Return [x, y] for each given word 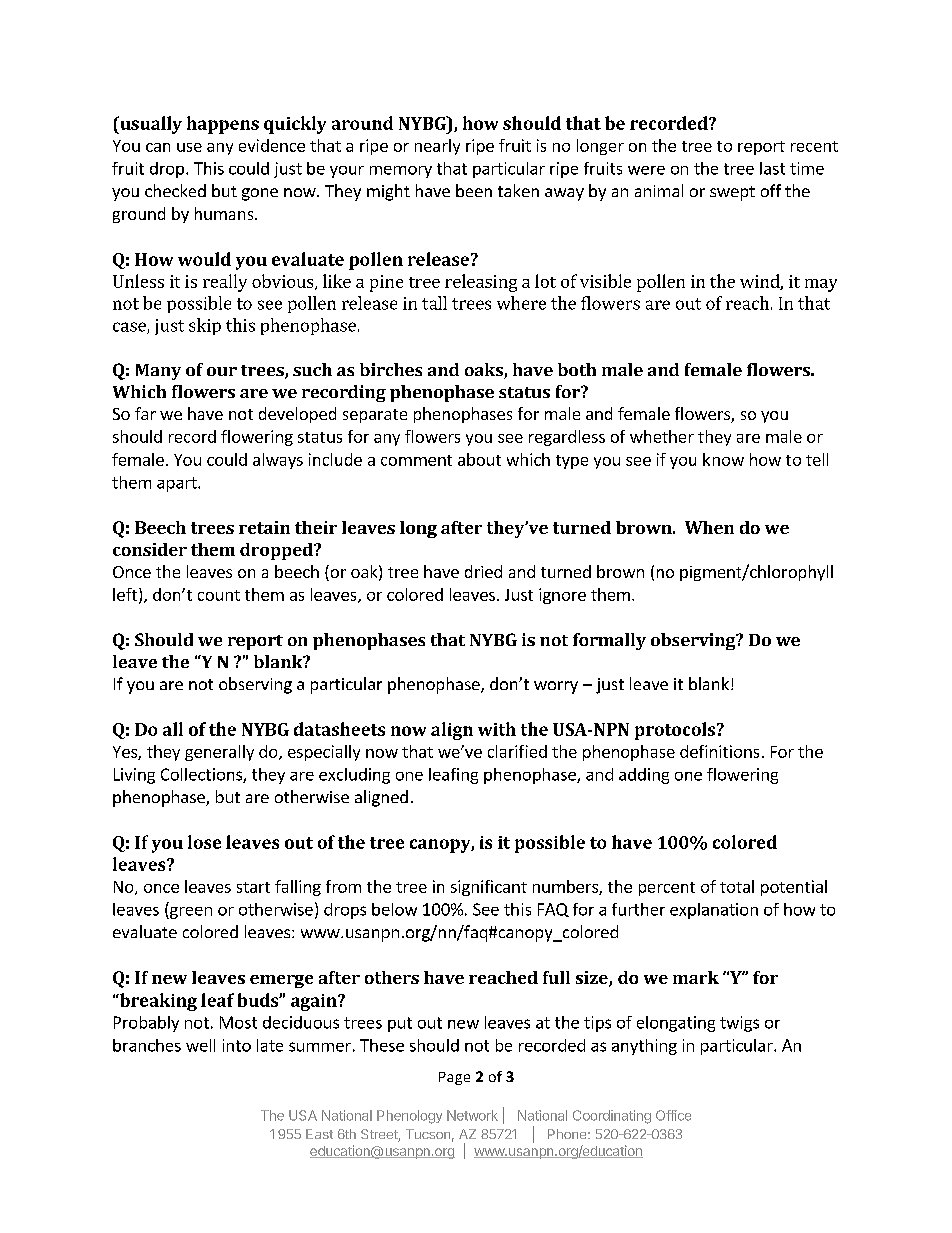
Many [158, 372]
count [219, 595]
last [772, 168]
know [723, 459]
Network [472, 1115]
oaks [485, 371]
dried [483, 571]
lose [204, 842]
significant [489, 888]
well [200, 1045]
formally [609, 641]
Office [673, 1115]
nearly [437, 147]
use [189, 147]
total [737, 886]
